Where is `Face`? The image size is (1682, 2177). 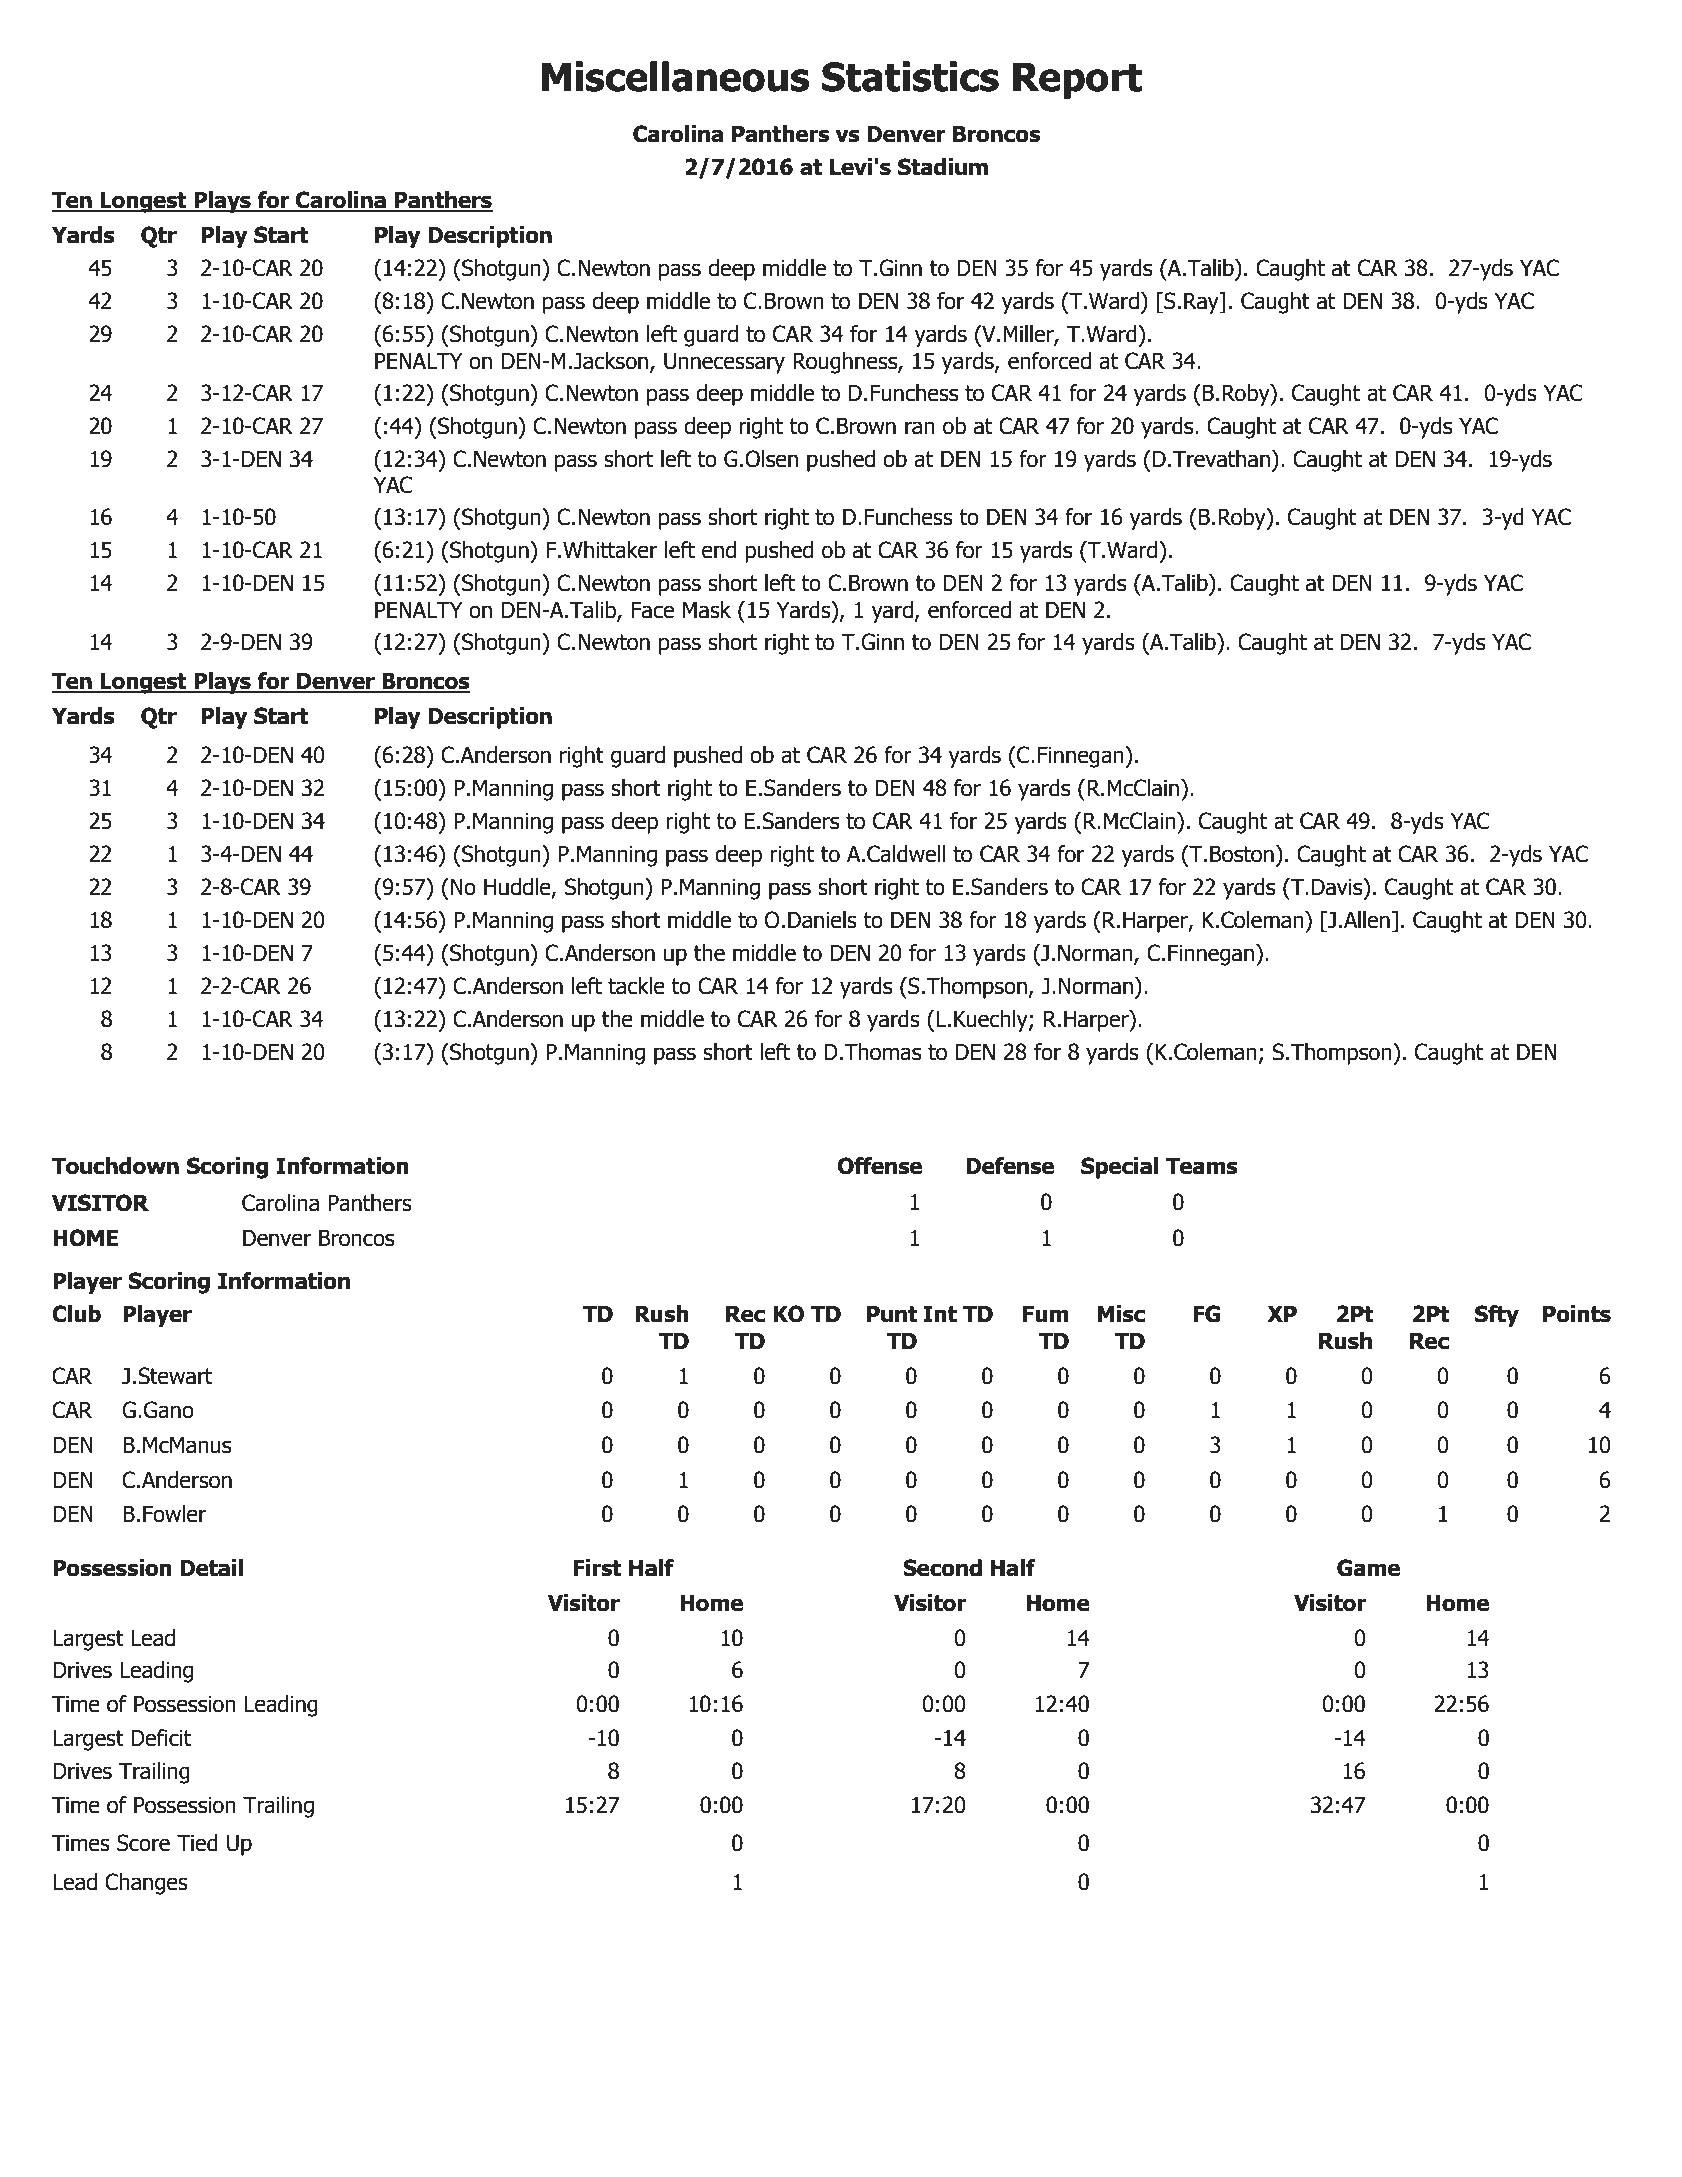 Face is located at coordinates (652, 610).
